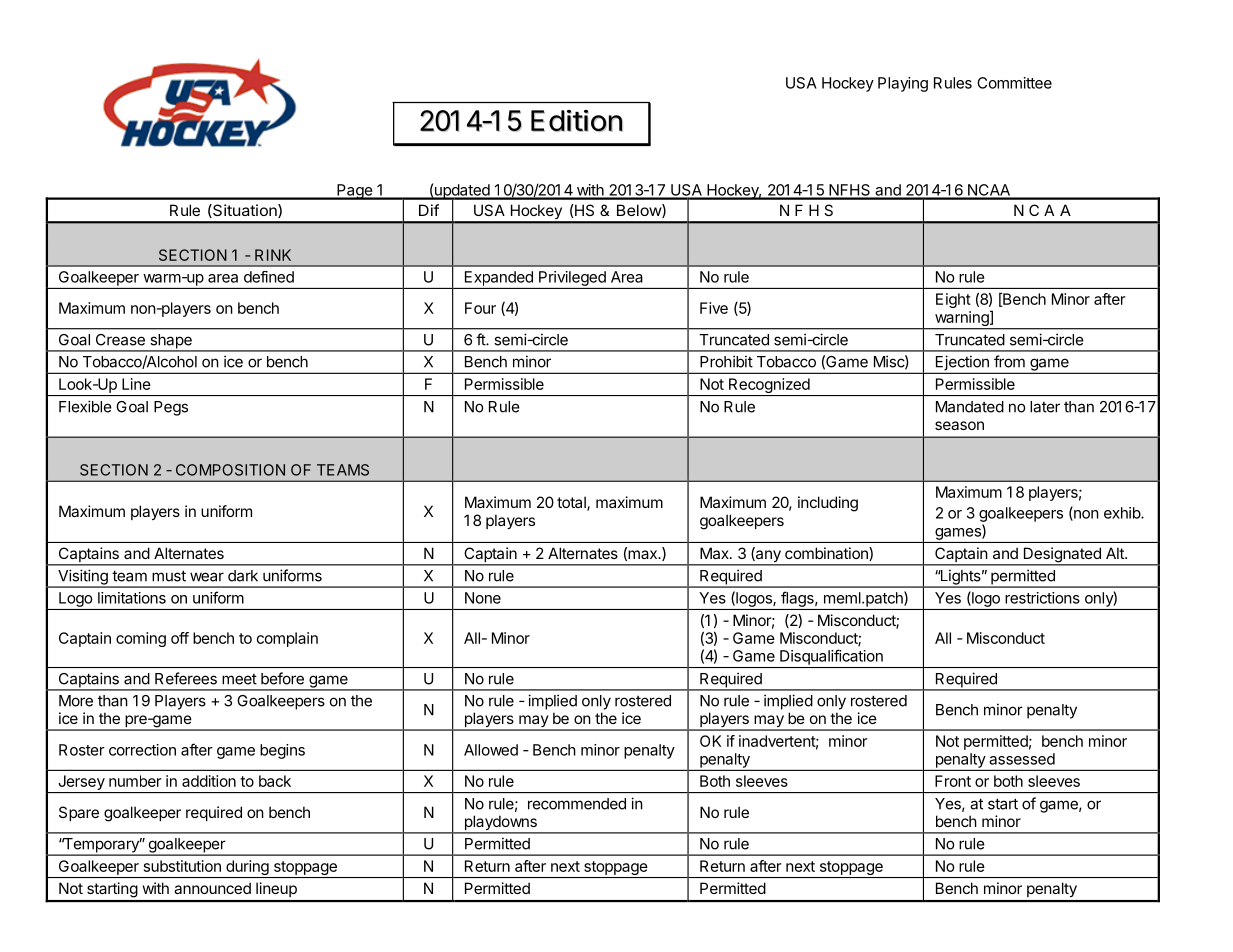 This page has height=952, width=1233. What do you see at coordinates (245, 211) in the page?
I see `Situation` at bounding box center [245, 211].
